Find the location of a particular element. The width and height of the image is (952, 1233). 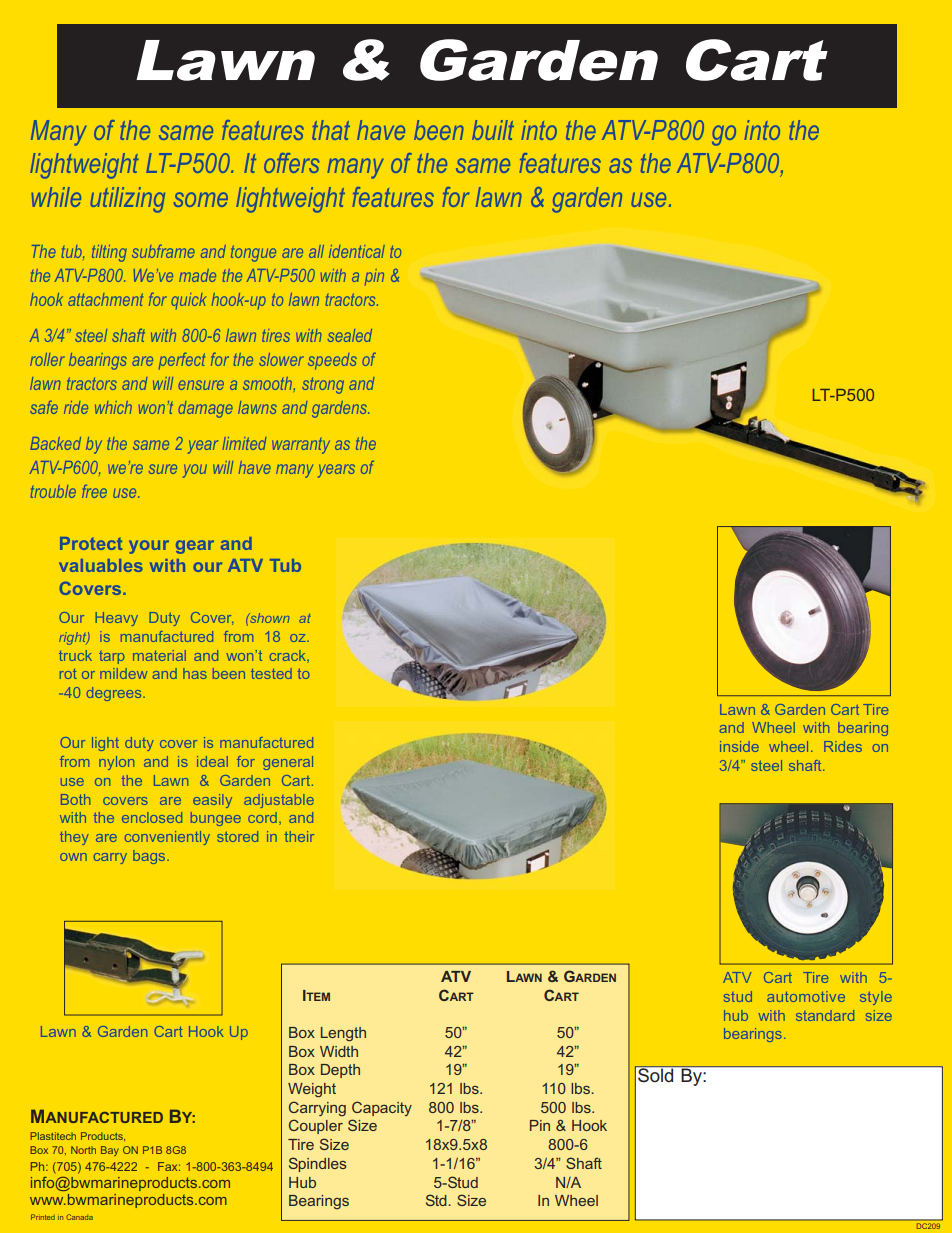

Std is located at coordinates (436, 1200).
